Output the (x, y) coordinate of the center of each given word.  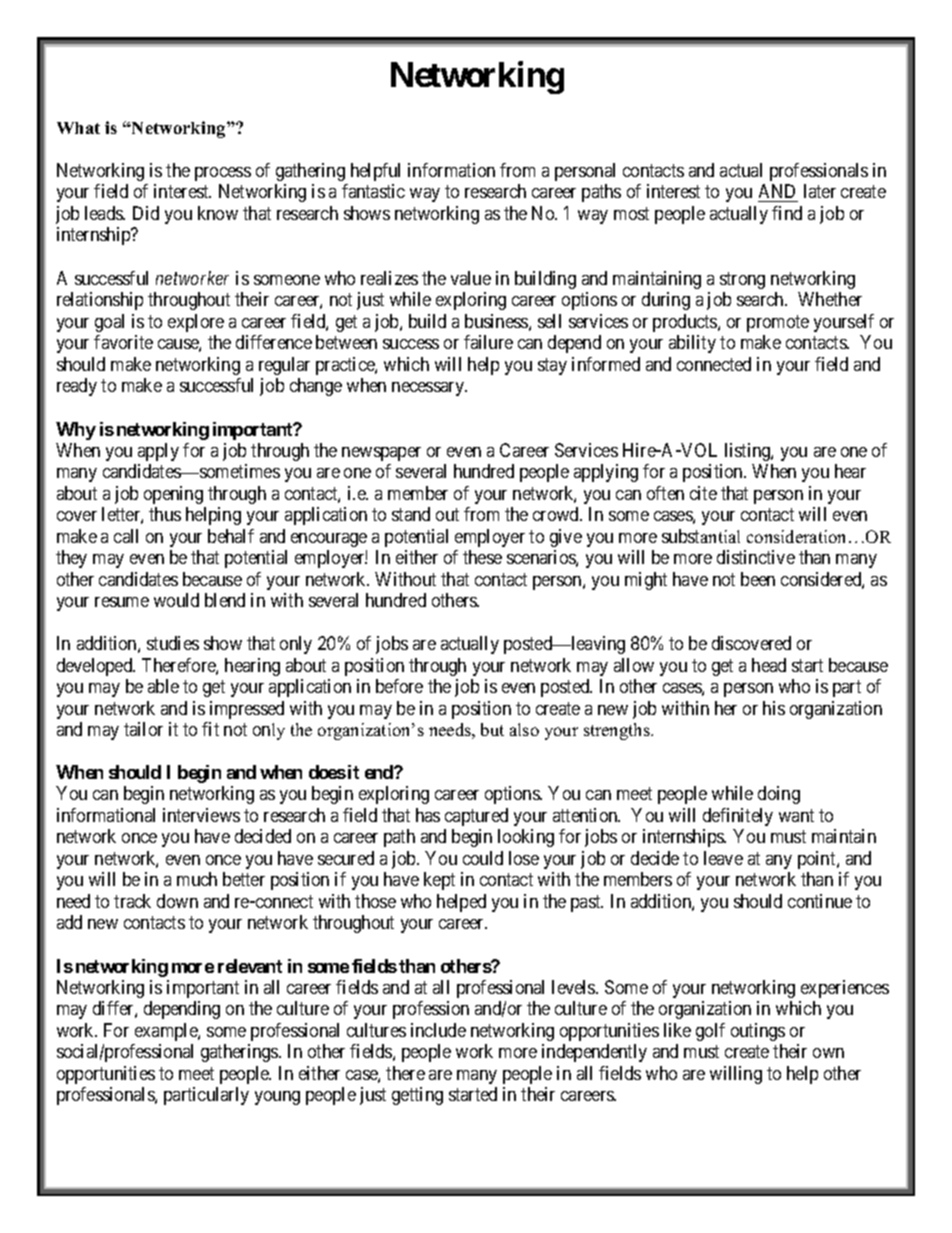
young (277, 1098)
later (820, 191)
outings (758, 1032)
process (223, 174)
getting (417, 1096)
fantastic (373, 191)
